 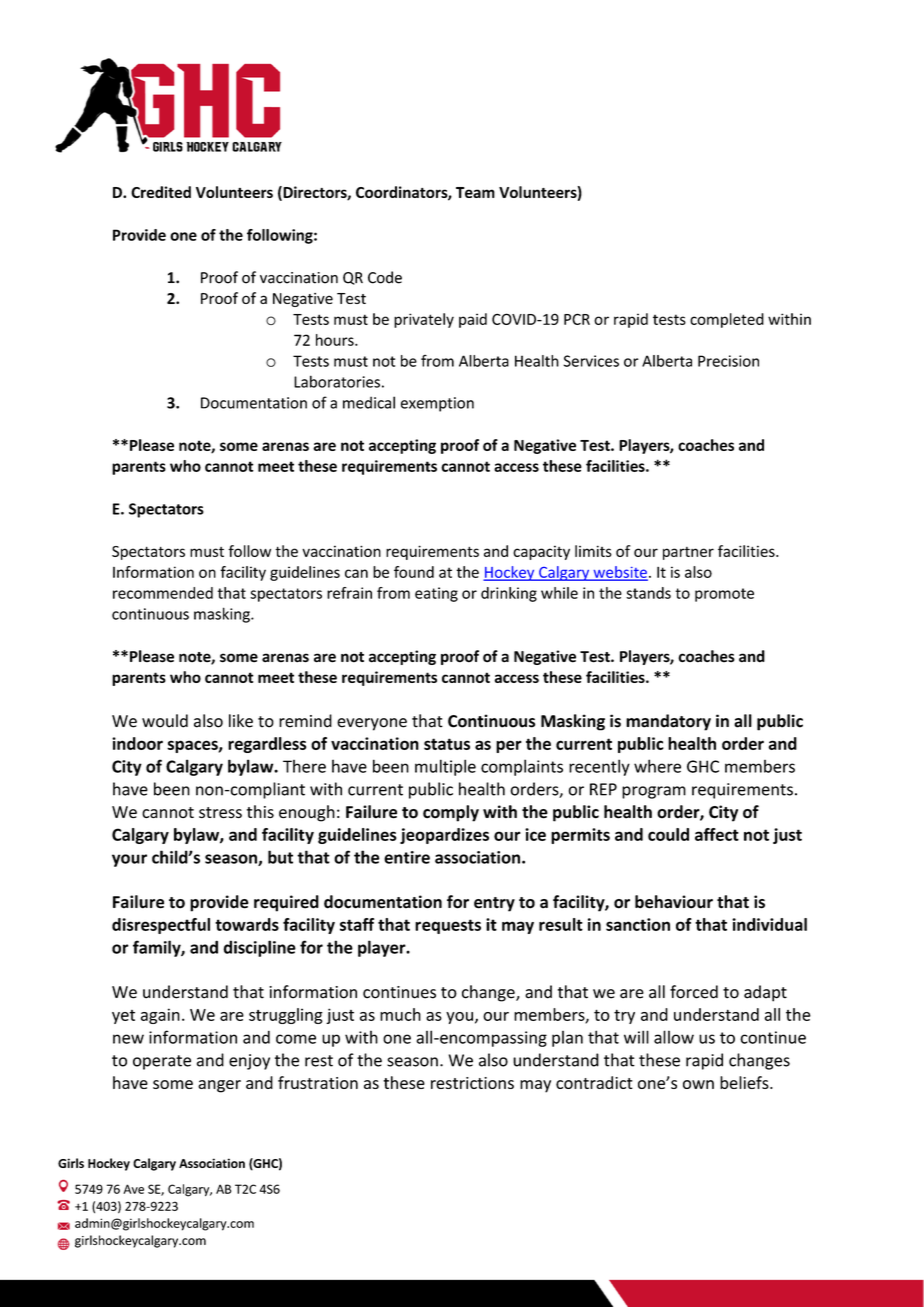 I want to click on recommended, so click(x=163, y=593).
